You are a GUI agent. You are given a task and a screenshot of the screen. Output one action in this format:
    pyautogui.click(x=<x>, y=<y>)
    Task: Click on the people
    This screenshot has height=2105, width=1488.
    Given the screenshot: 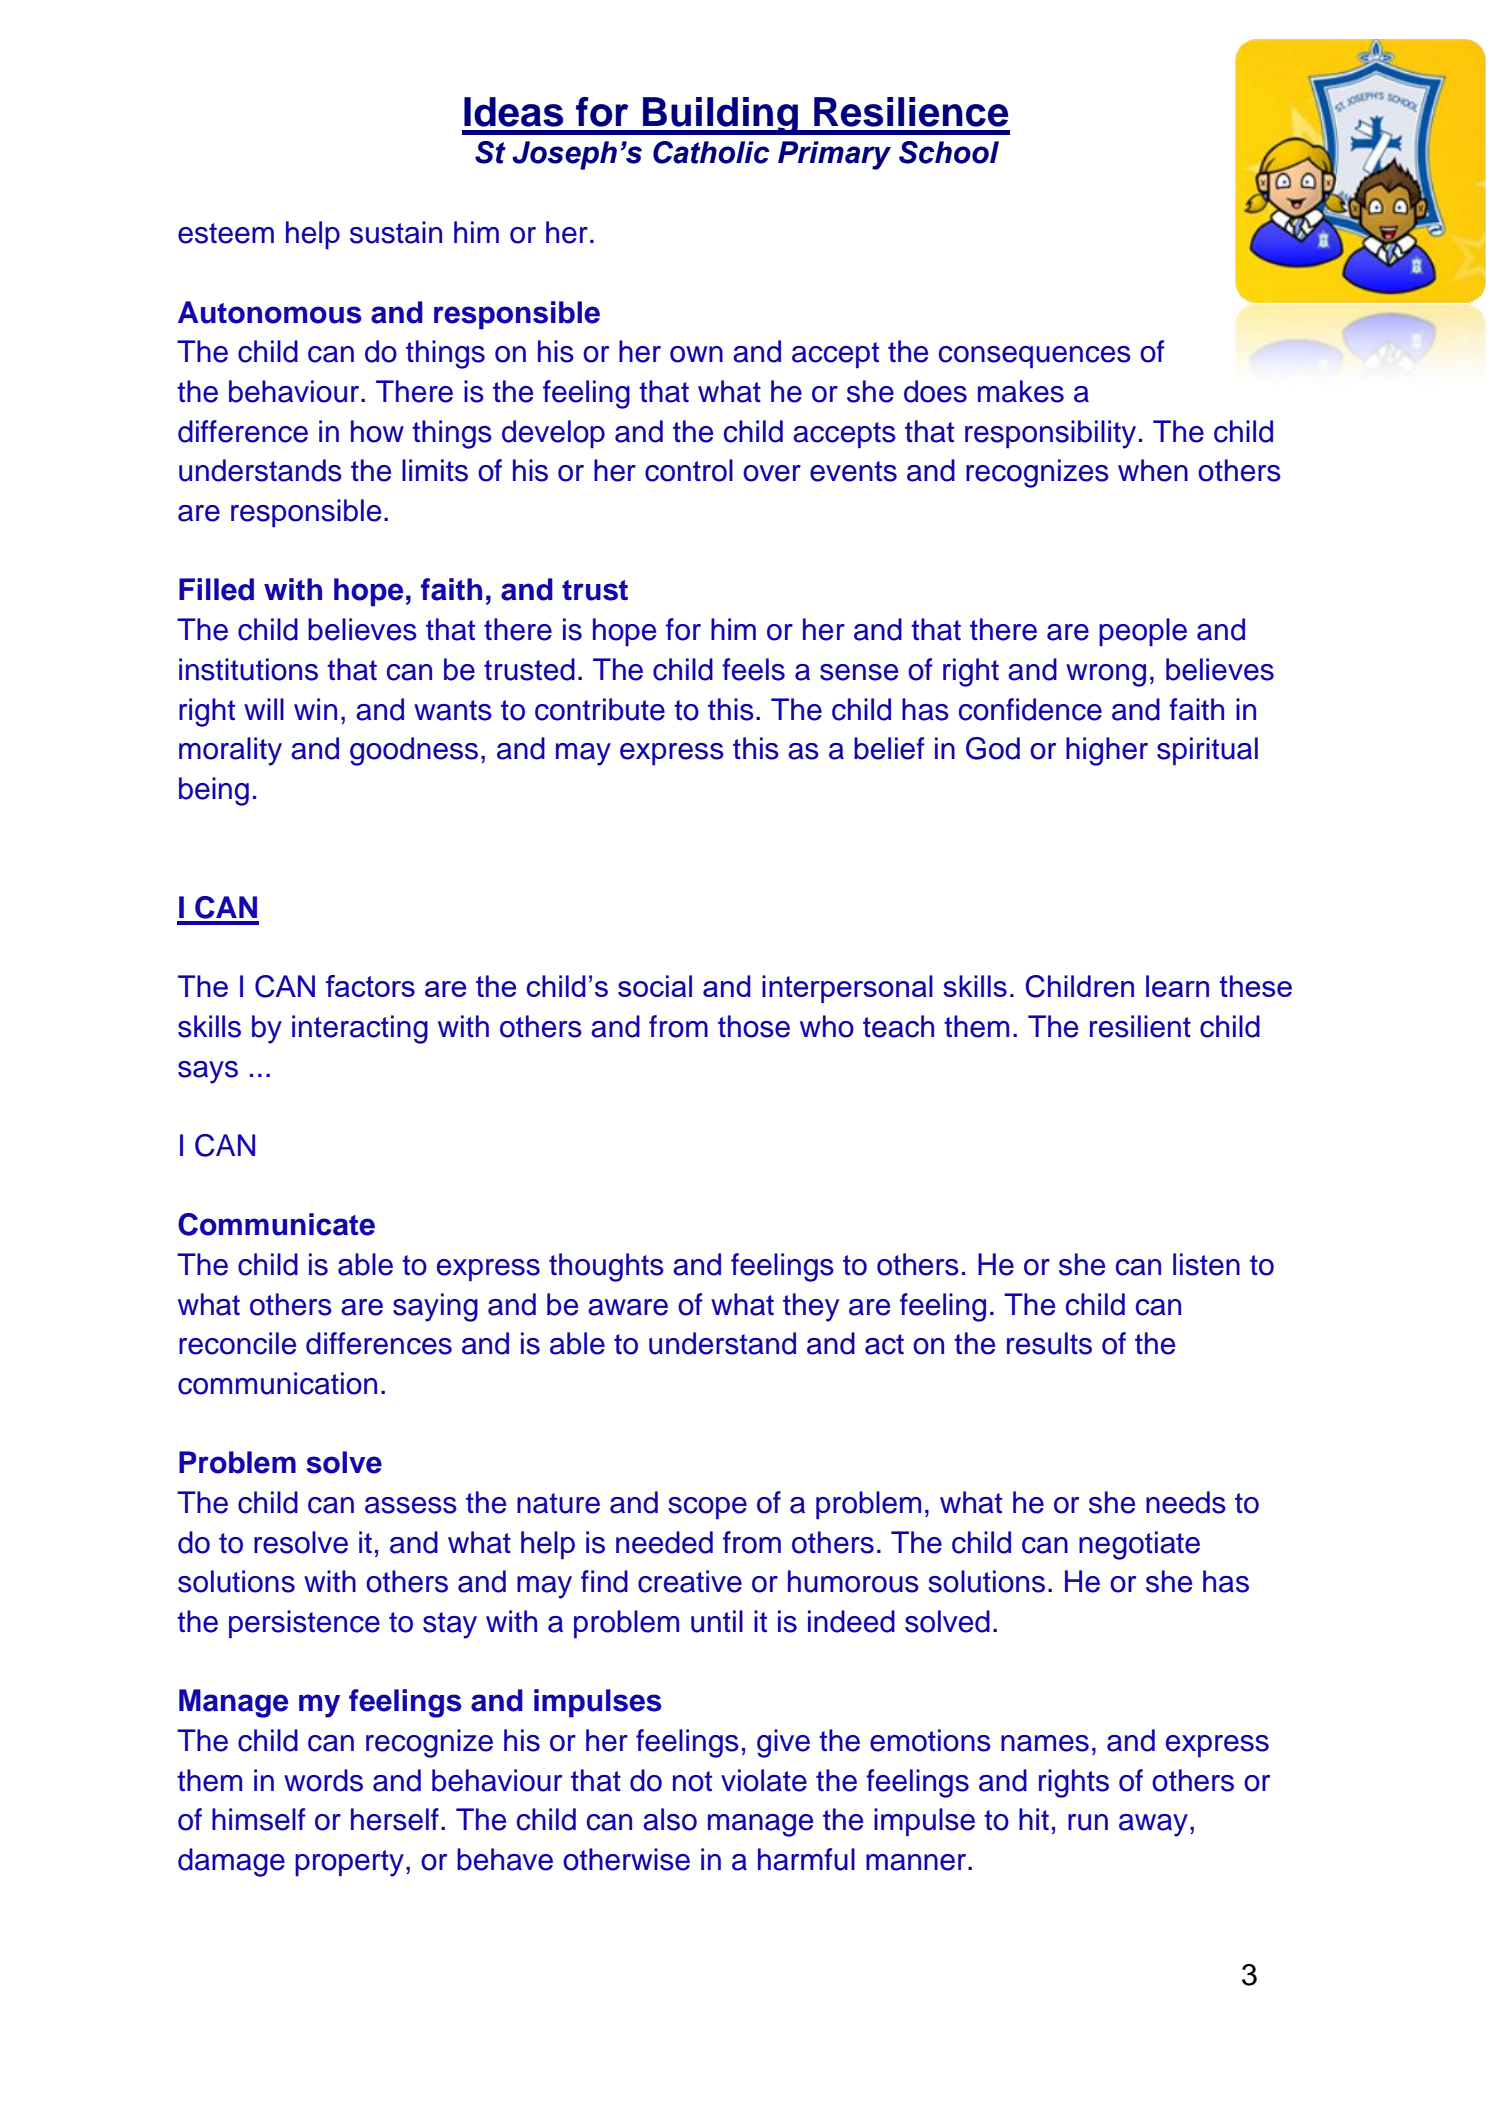 What is the action you would take?
    pyautogui.click(x=1143, y=632)
